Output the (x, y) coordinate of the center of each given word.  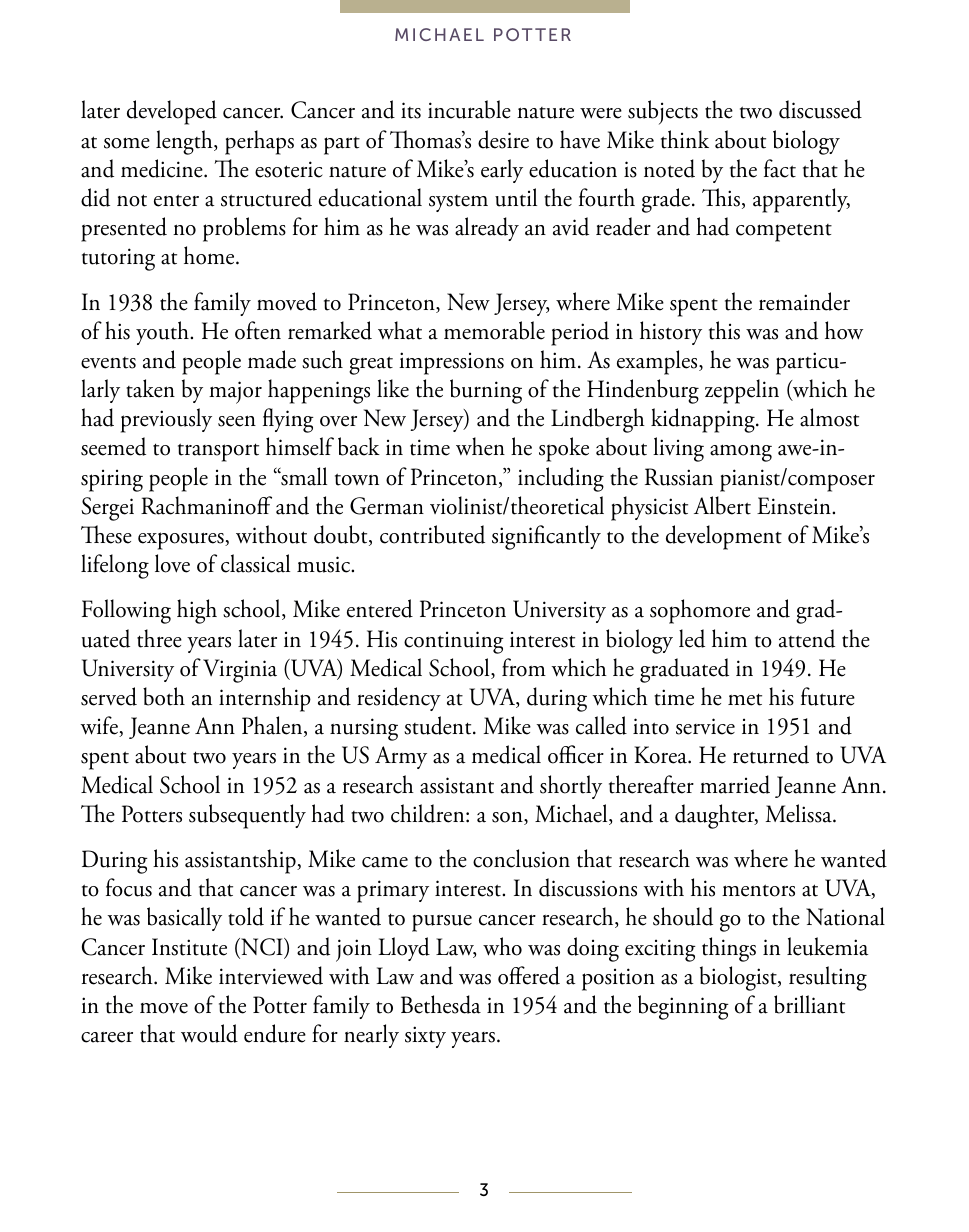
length (185, 142)
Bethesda (441, 1004)
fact (780, 168)
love (172, 563)
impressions (451, 363)
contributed (432, 534)
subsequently (247, 816)
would (209, 1033)
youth (163, 333)
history (671, 333)
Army (401, 757)
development (724, 537)
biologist (739, 978)
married (735, 784)
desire (503, 139)
